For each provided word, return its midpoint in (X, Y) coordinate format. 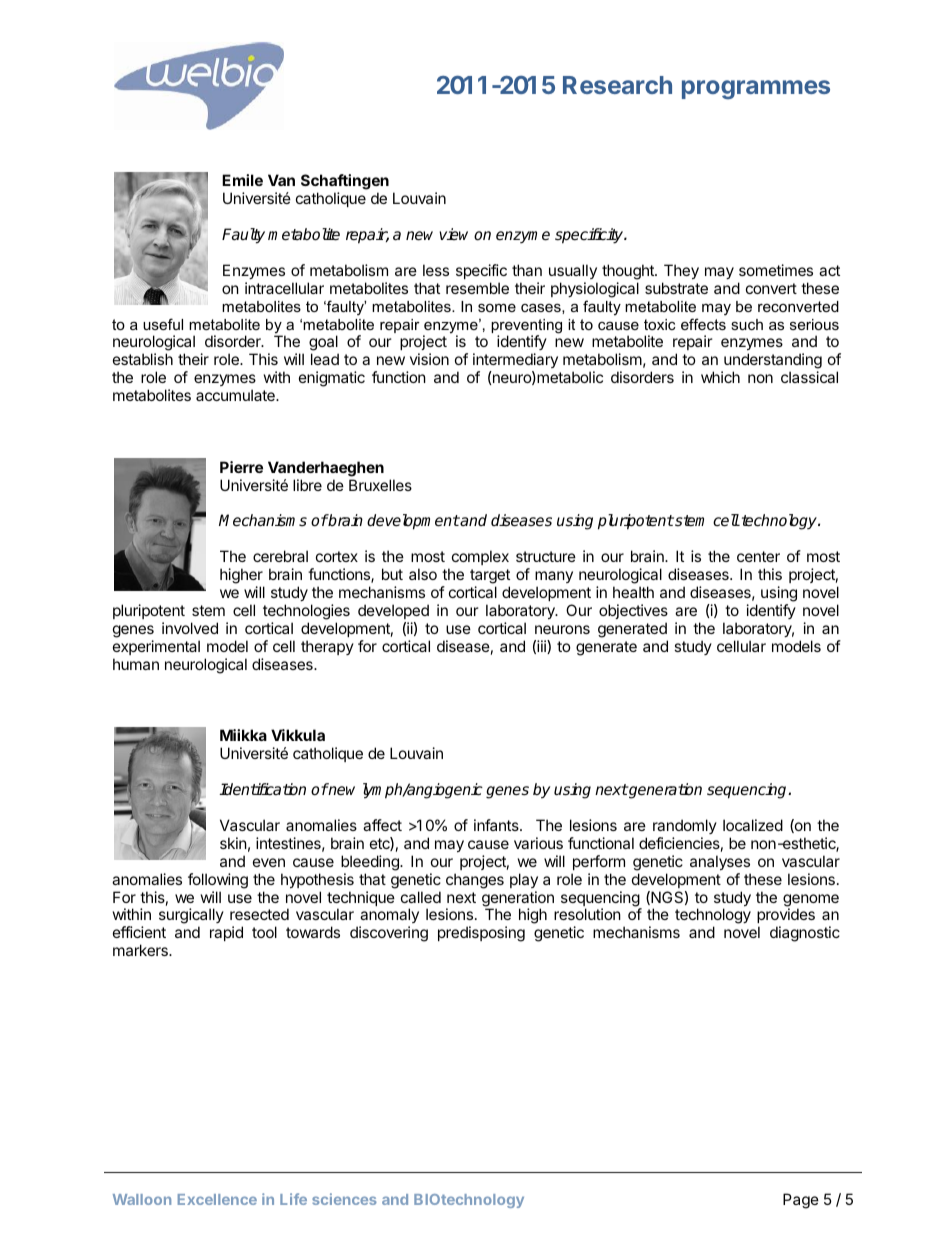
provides (786, 917)
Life (293, 1199)
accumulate (236, 395)
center (758, 556)
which (720, 377)
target (490, 578)
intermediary (515, 362)
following (218, 881)
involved (190, 628)
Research (617, 85)
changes (475, 881)
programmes (756, 89)
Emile (242, 180)
